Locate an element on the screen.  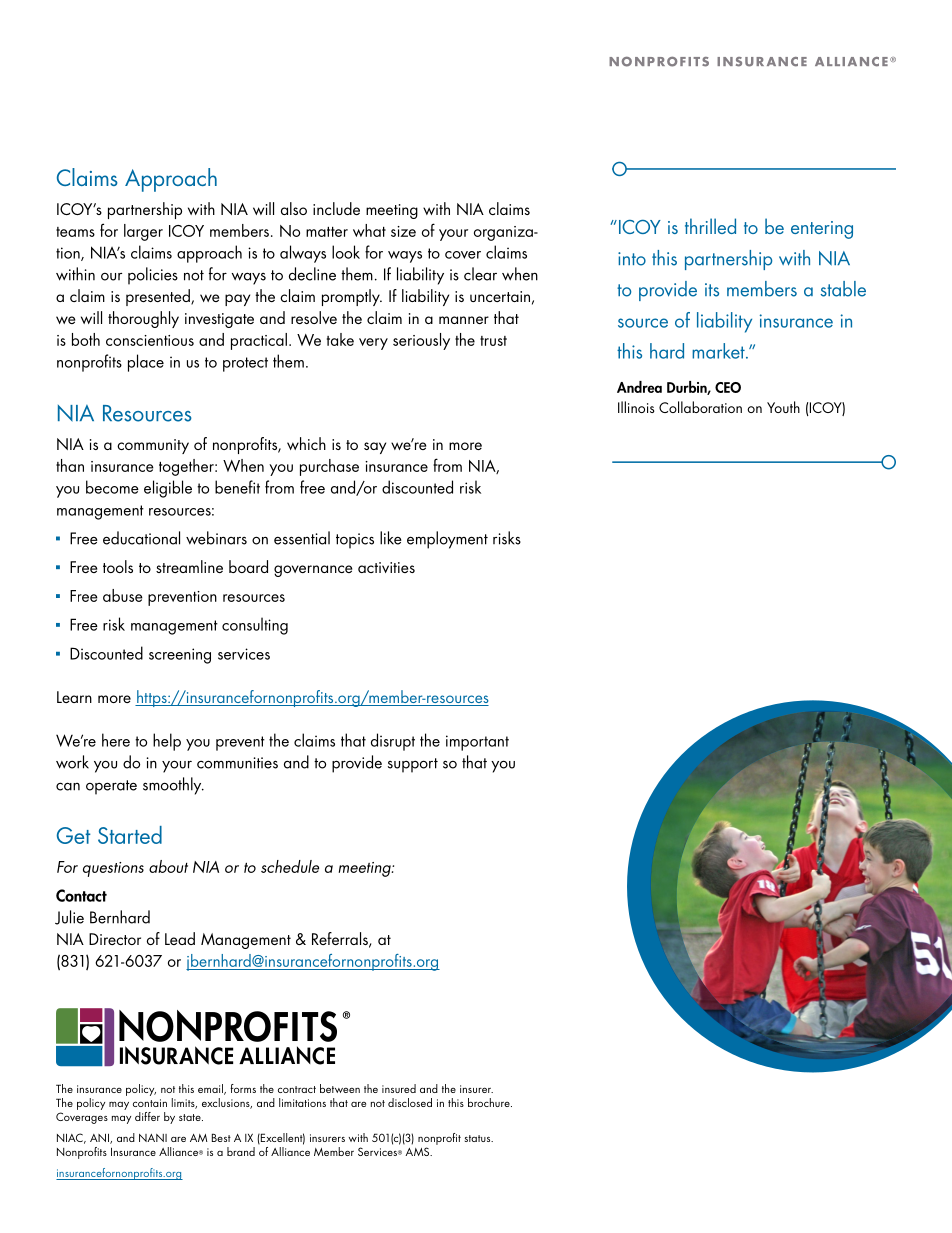
community is located at coordinates (153, 446).
